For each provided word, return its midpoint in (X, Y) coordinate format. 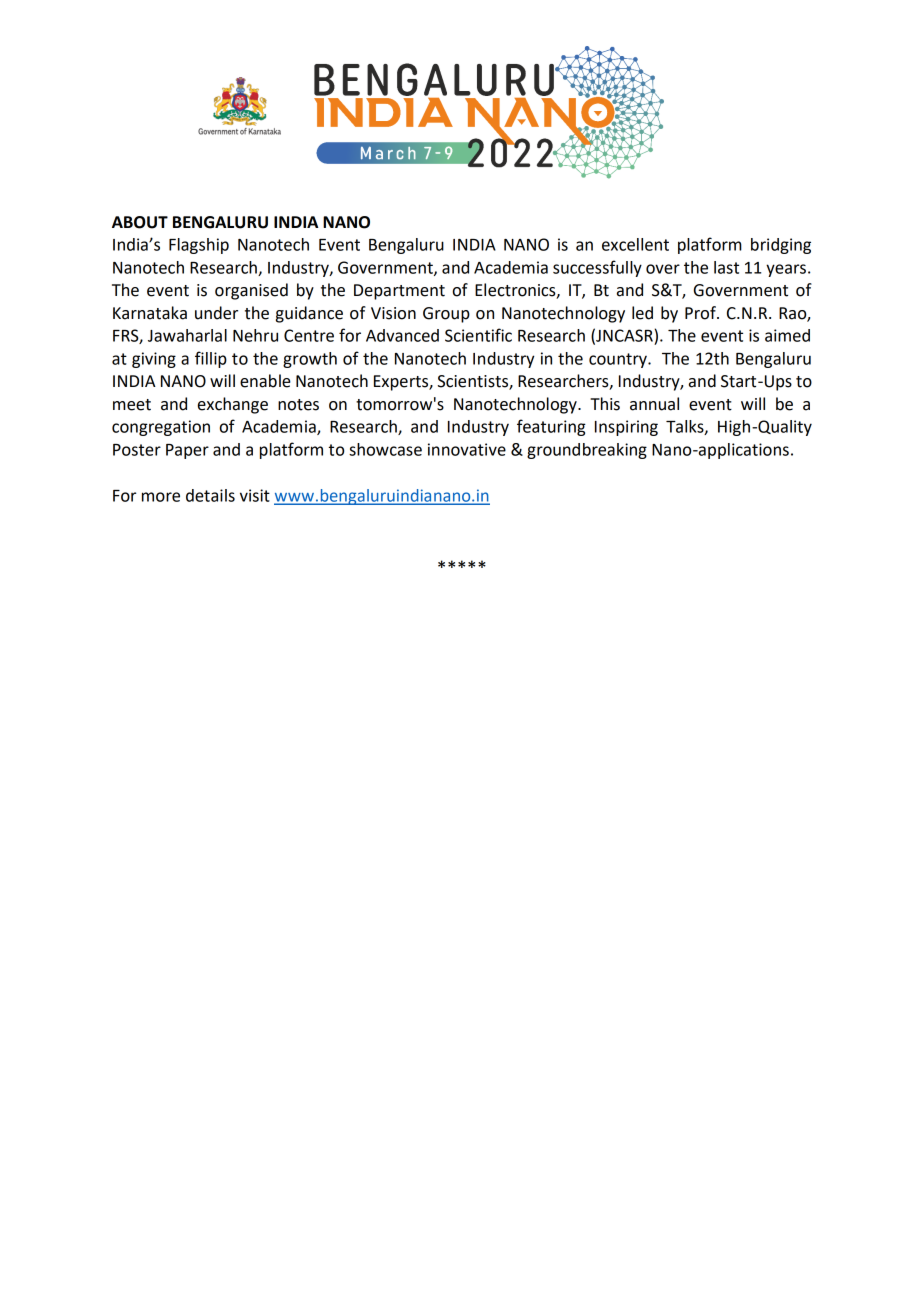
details (210, 495)
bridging (781, 246)
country (619, 360)
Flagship (199, 246)
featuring (551, 427)
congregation (161, 428)
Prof (701, 313)
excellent (635, 244)
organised (251, 291)
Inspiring (626, 428)
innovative (467, 449)
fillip (211, 359)
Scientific (478, 335)
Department (399, 292)
